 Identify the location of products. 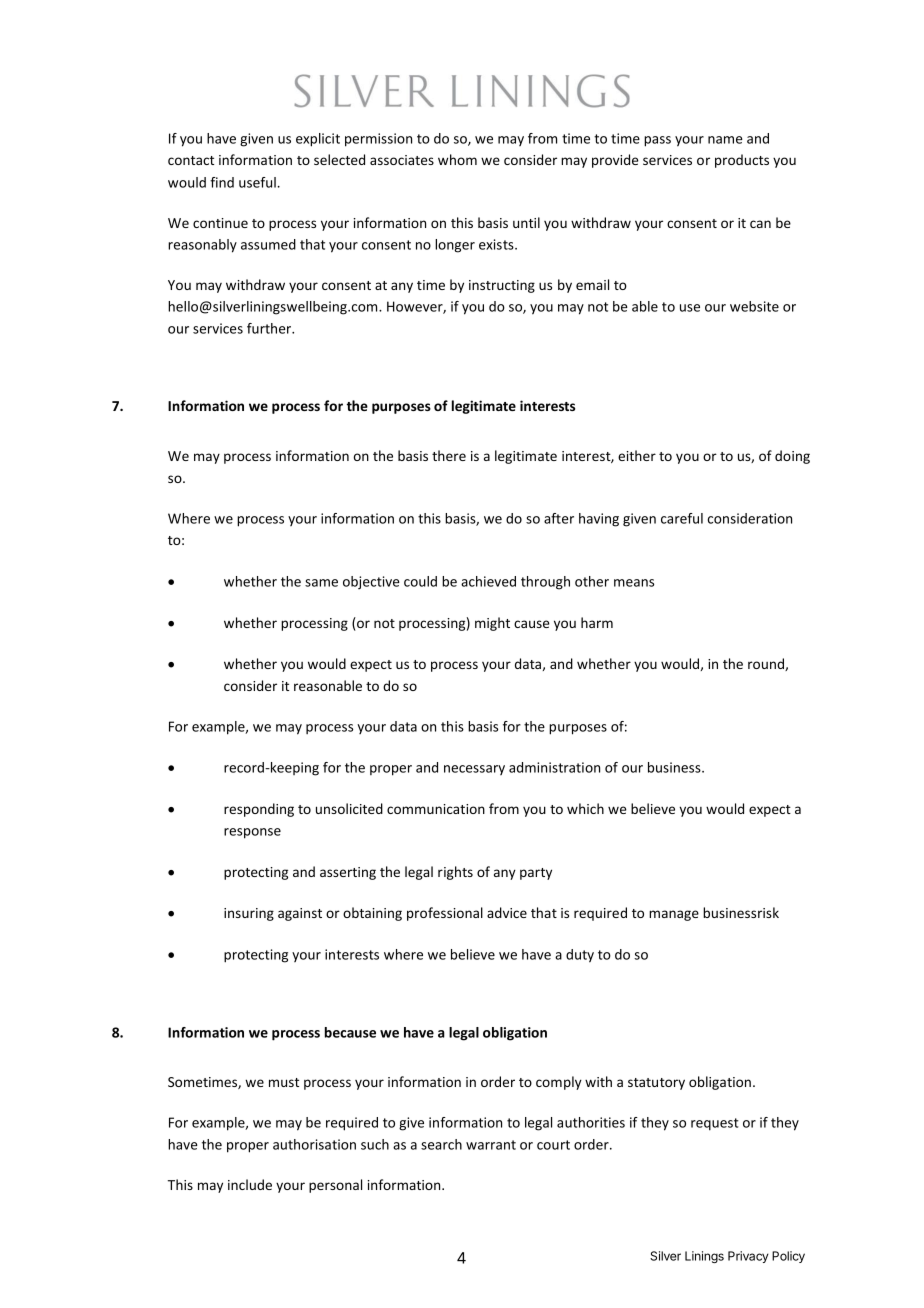
(742, 161).
